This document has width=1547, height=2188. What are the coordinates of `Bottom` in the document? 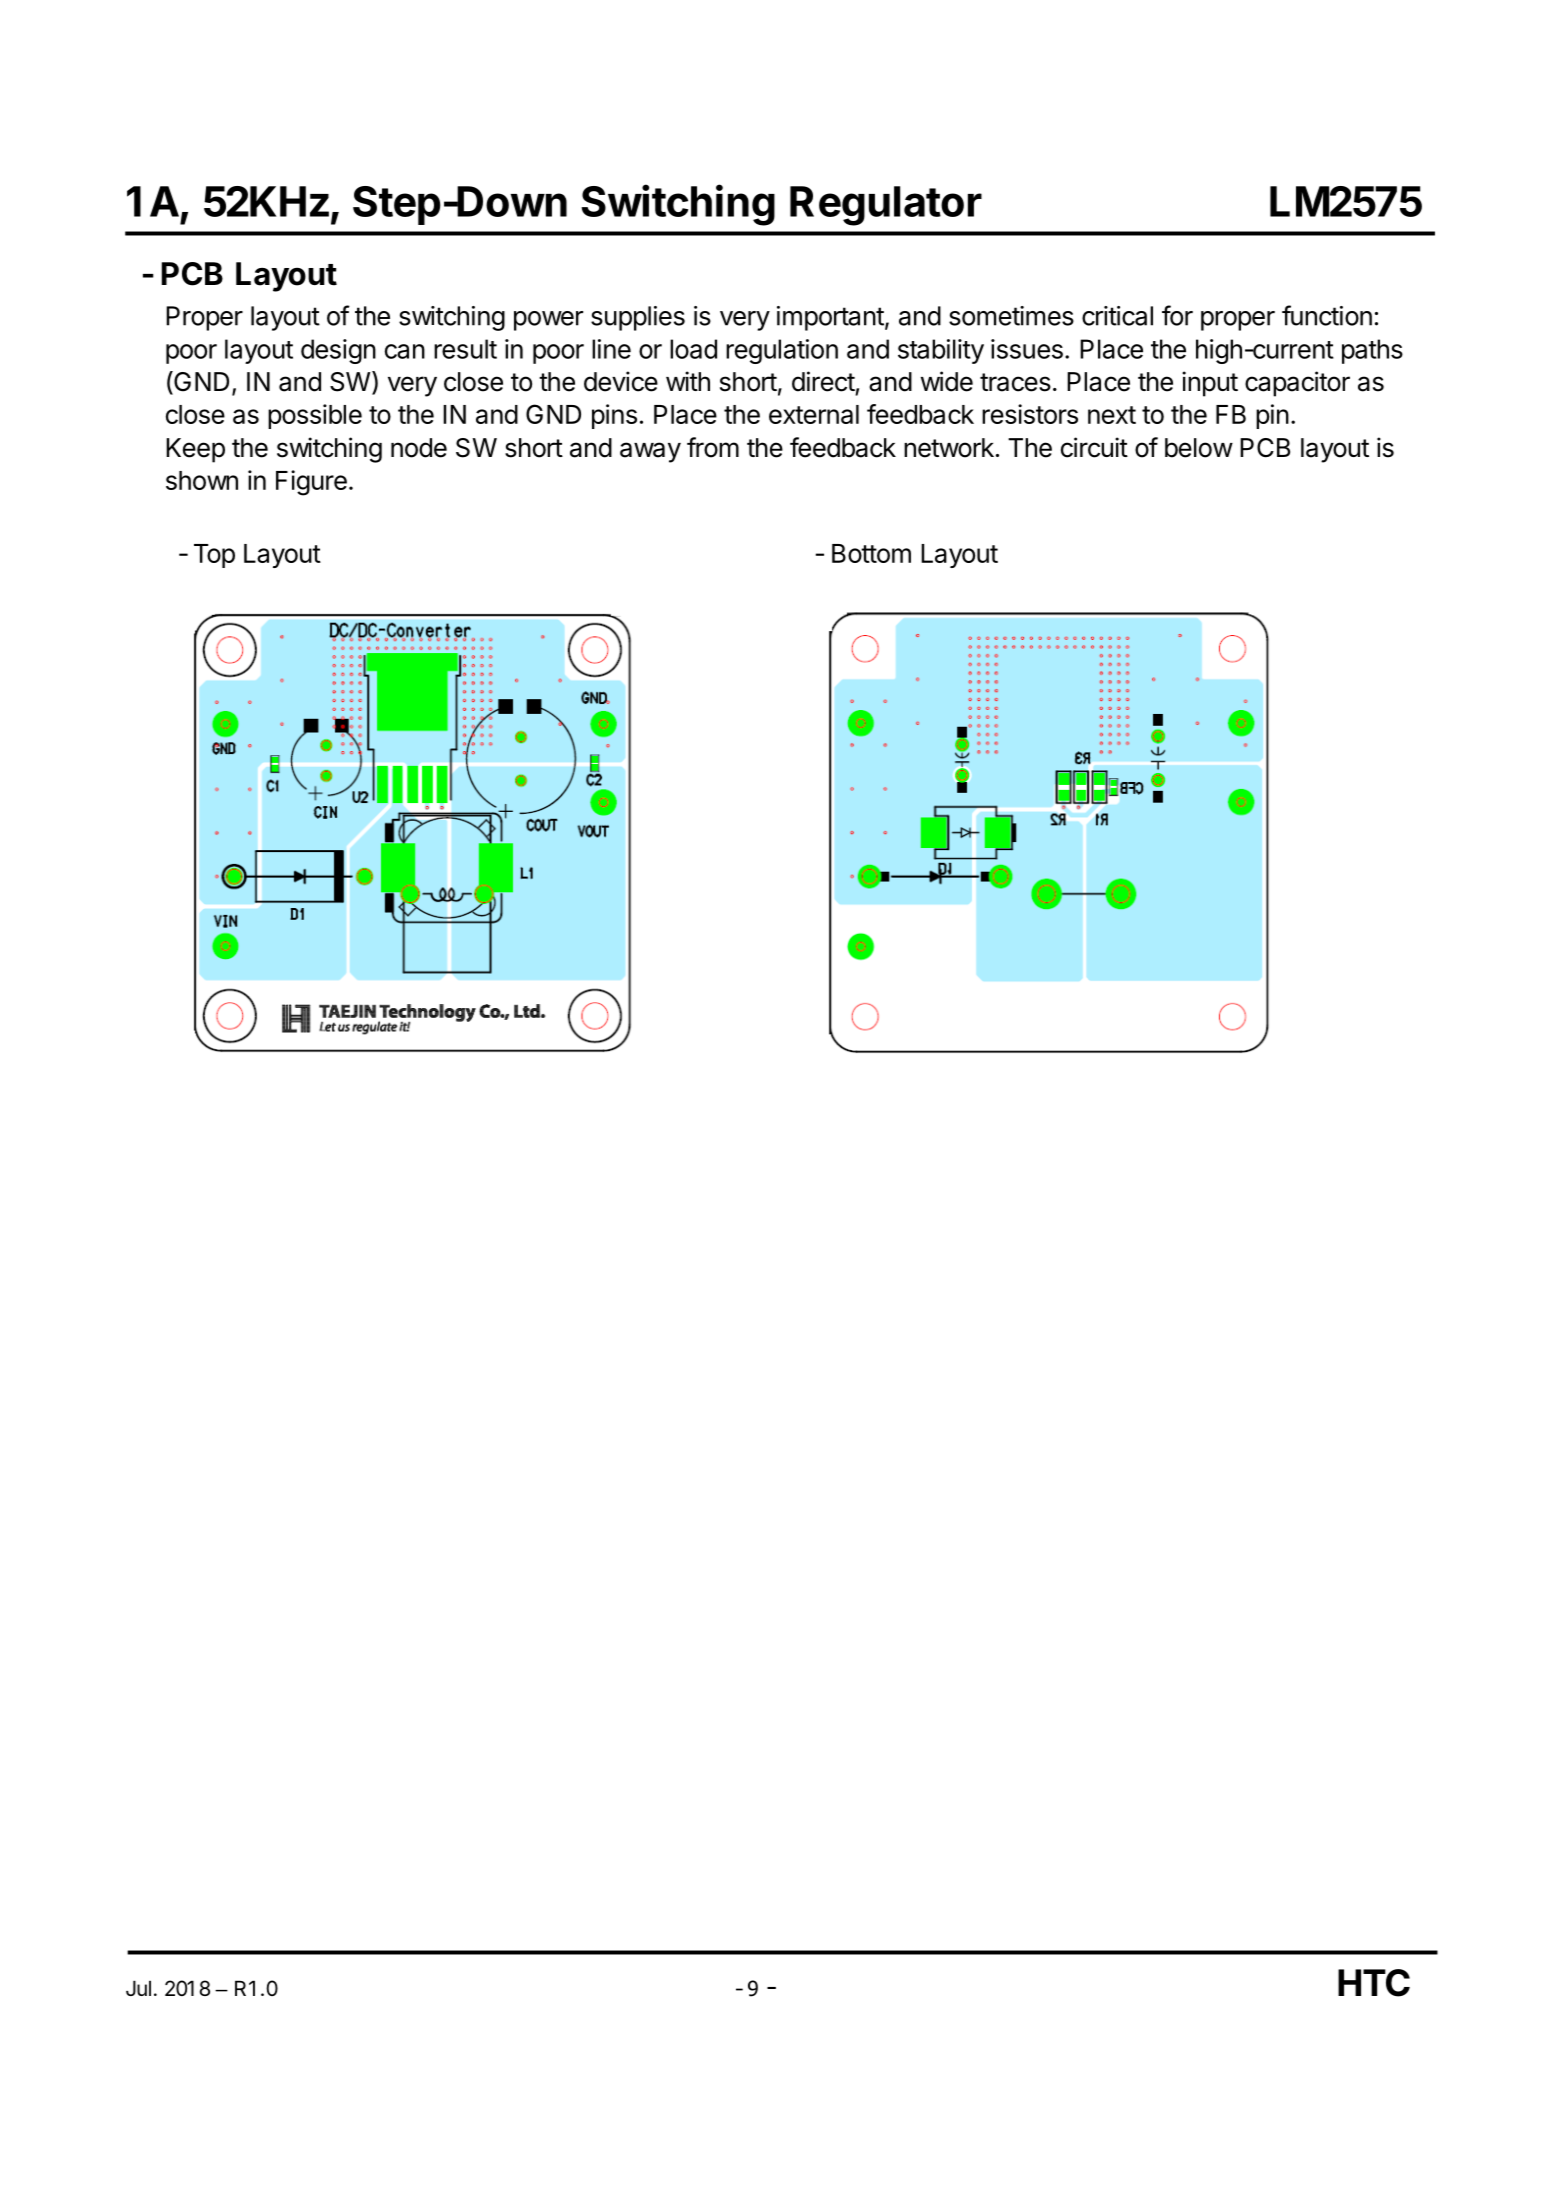 It's located at (871, 553).
